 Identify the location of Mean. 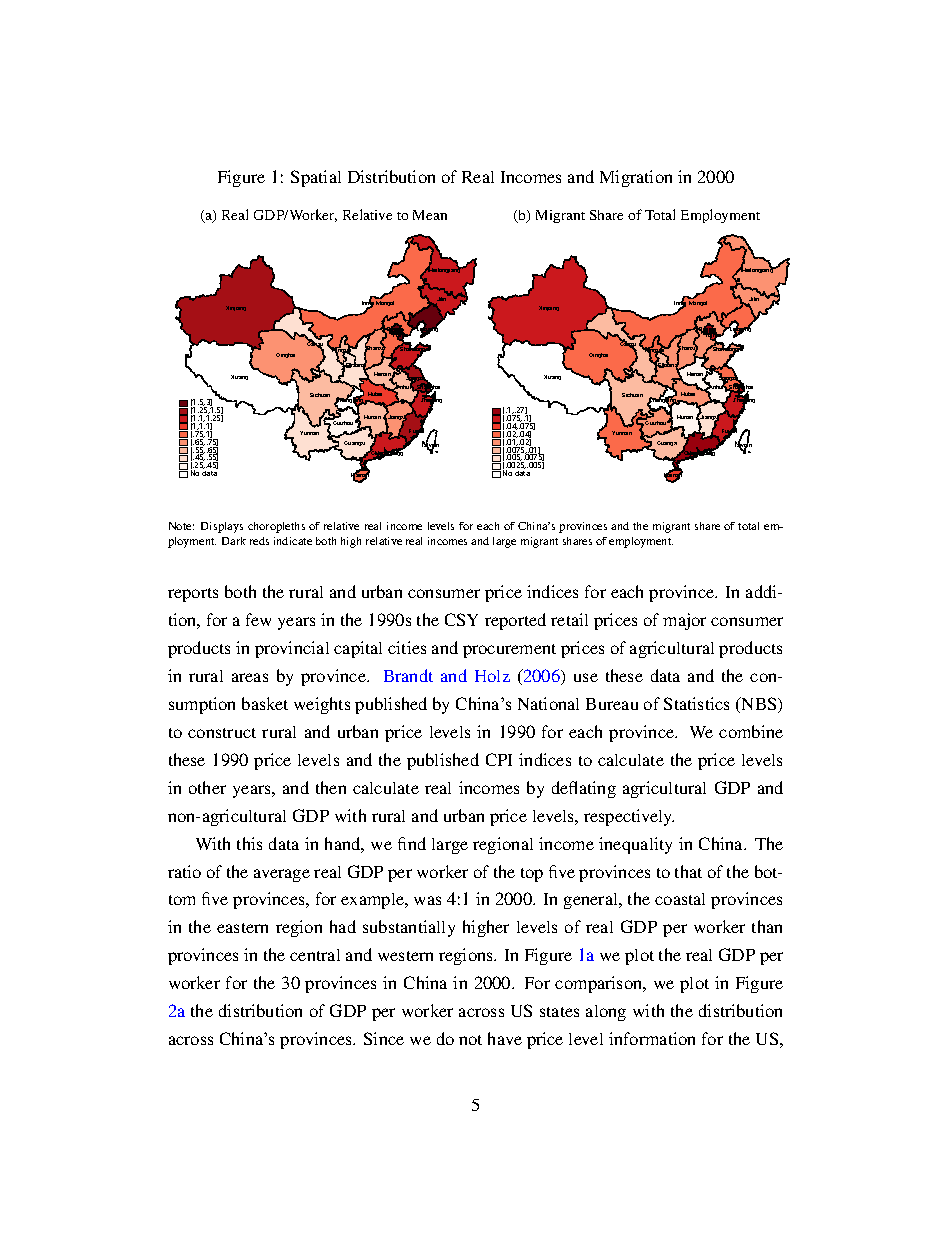
(430, 215).
